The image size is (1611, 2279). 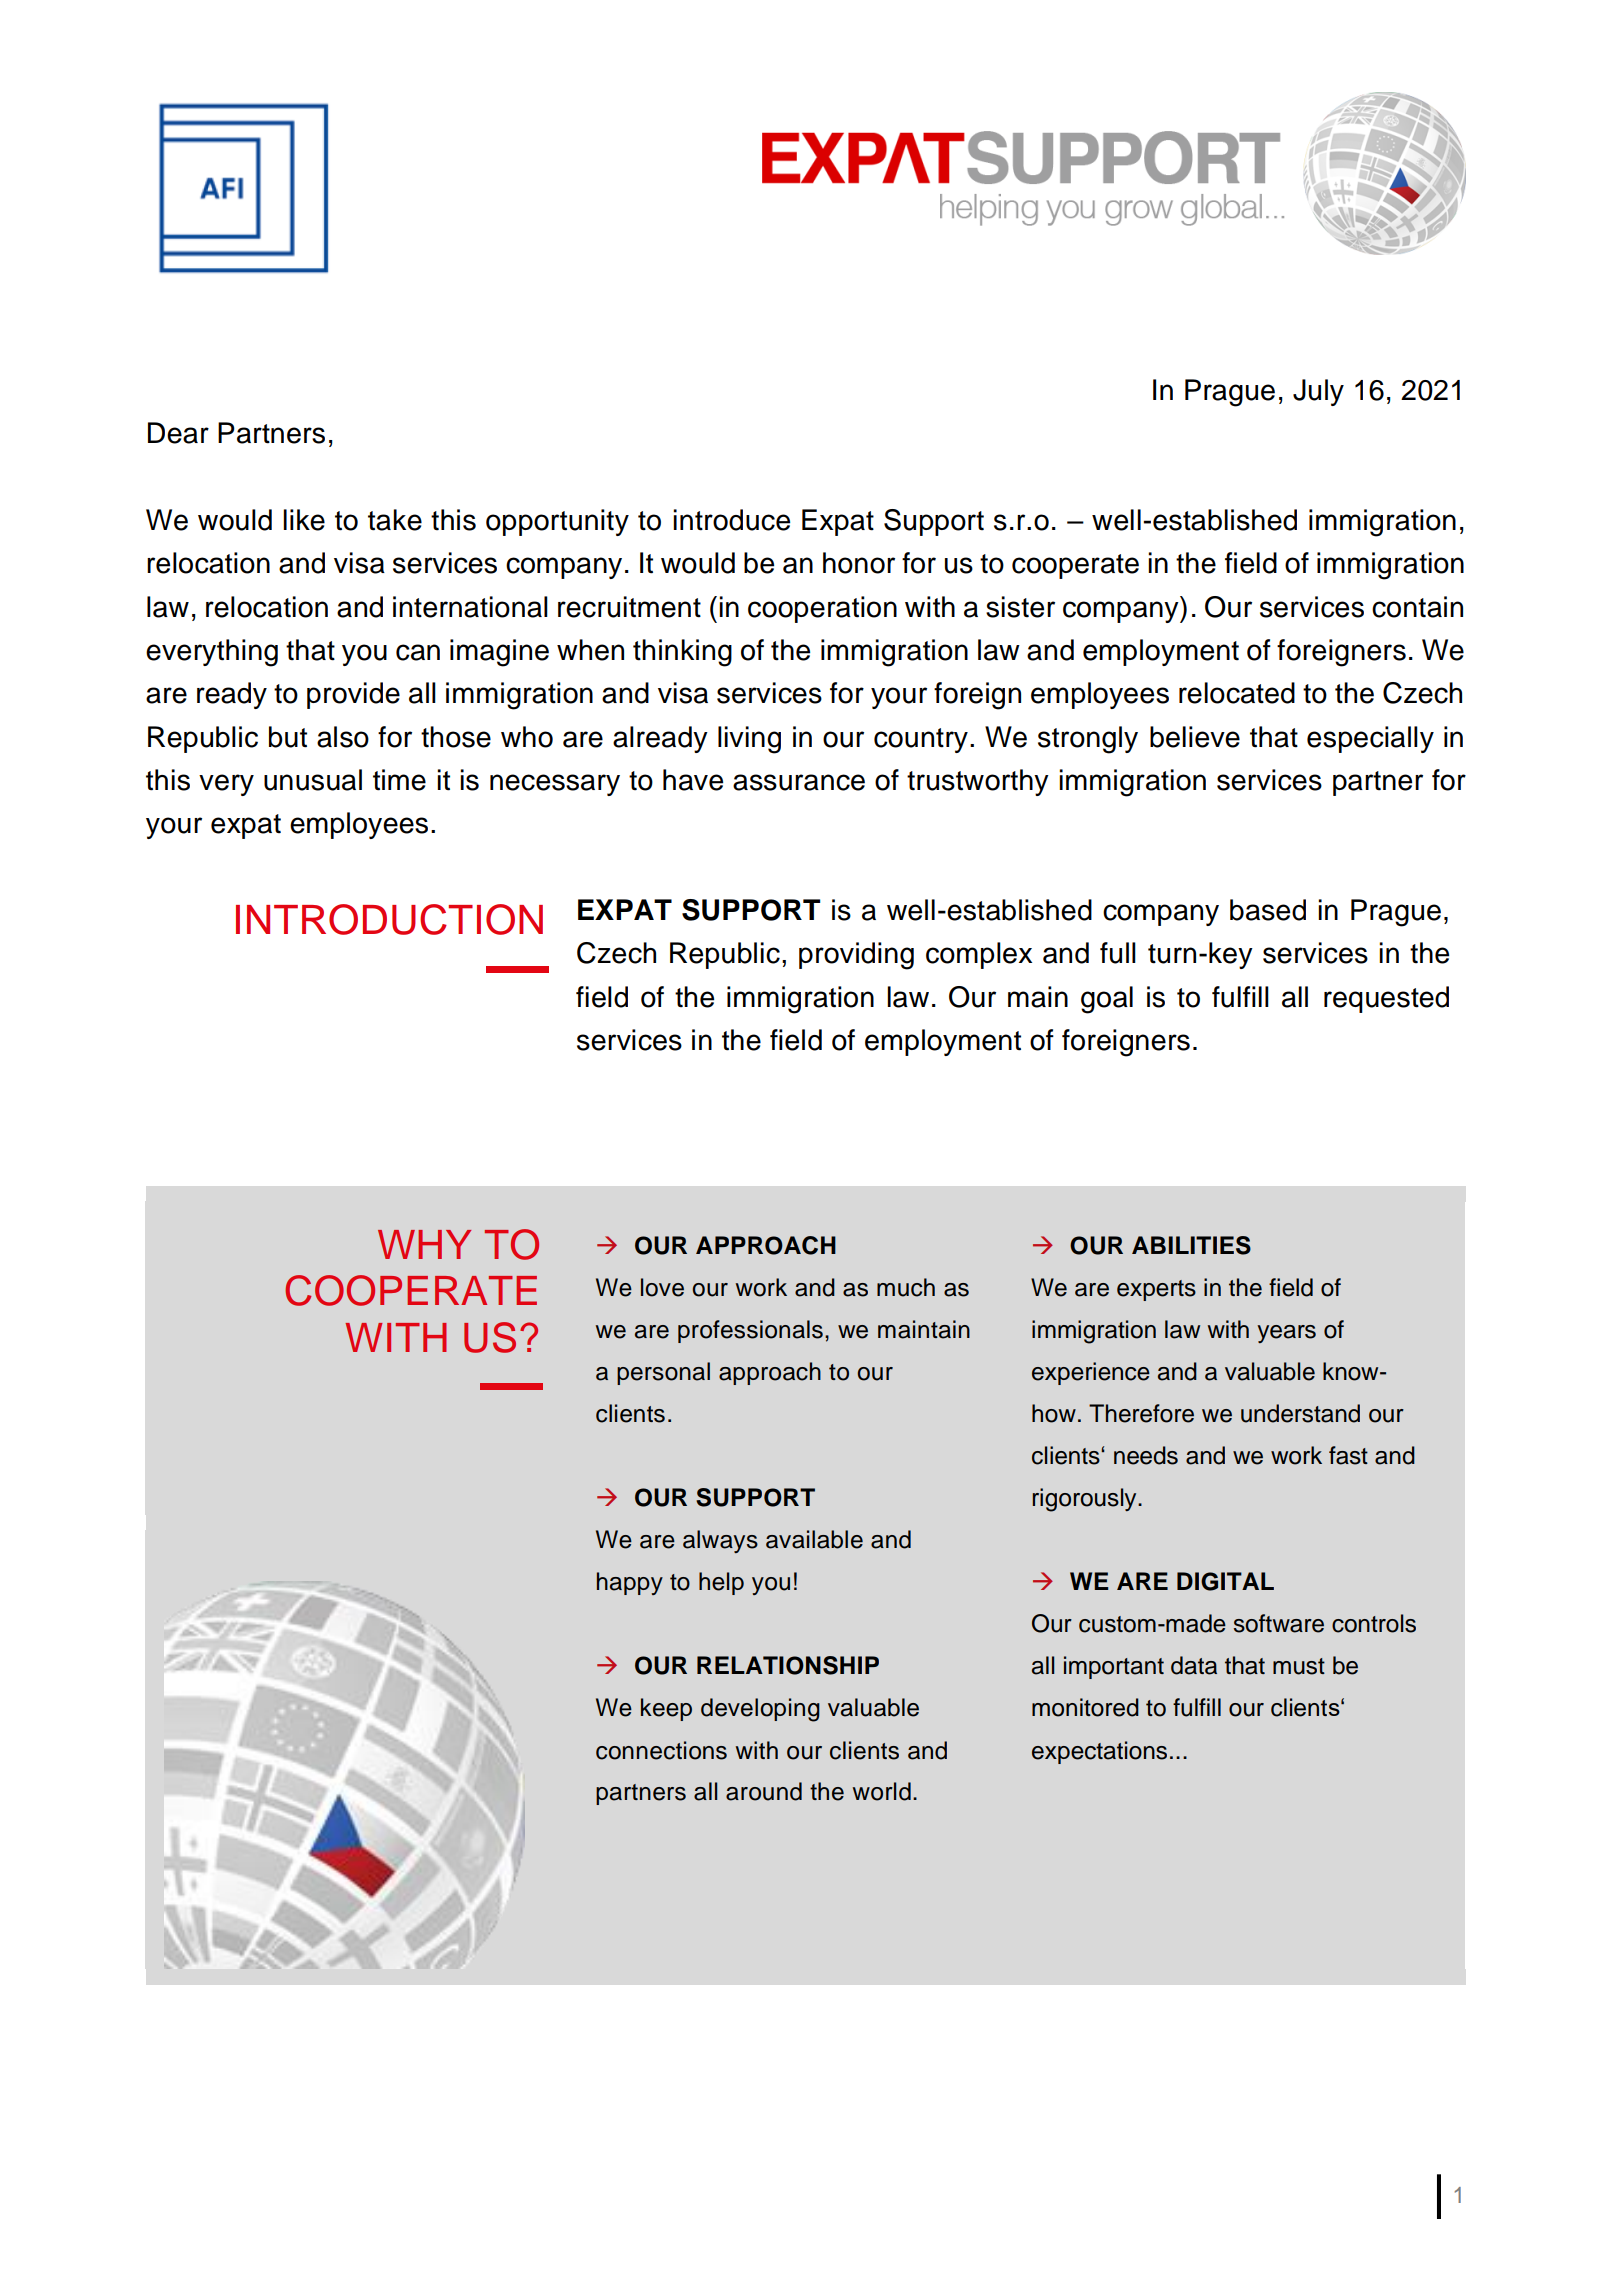 I want to click on WHY, so click(x=424, y=1244).
